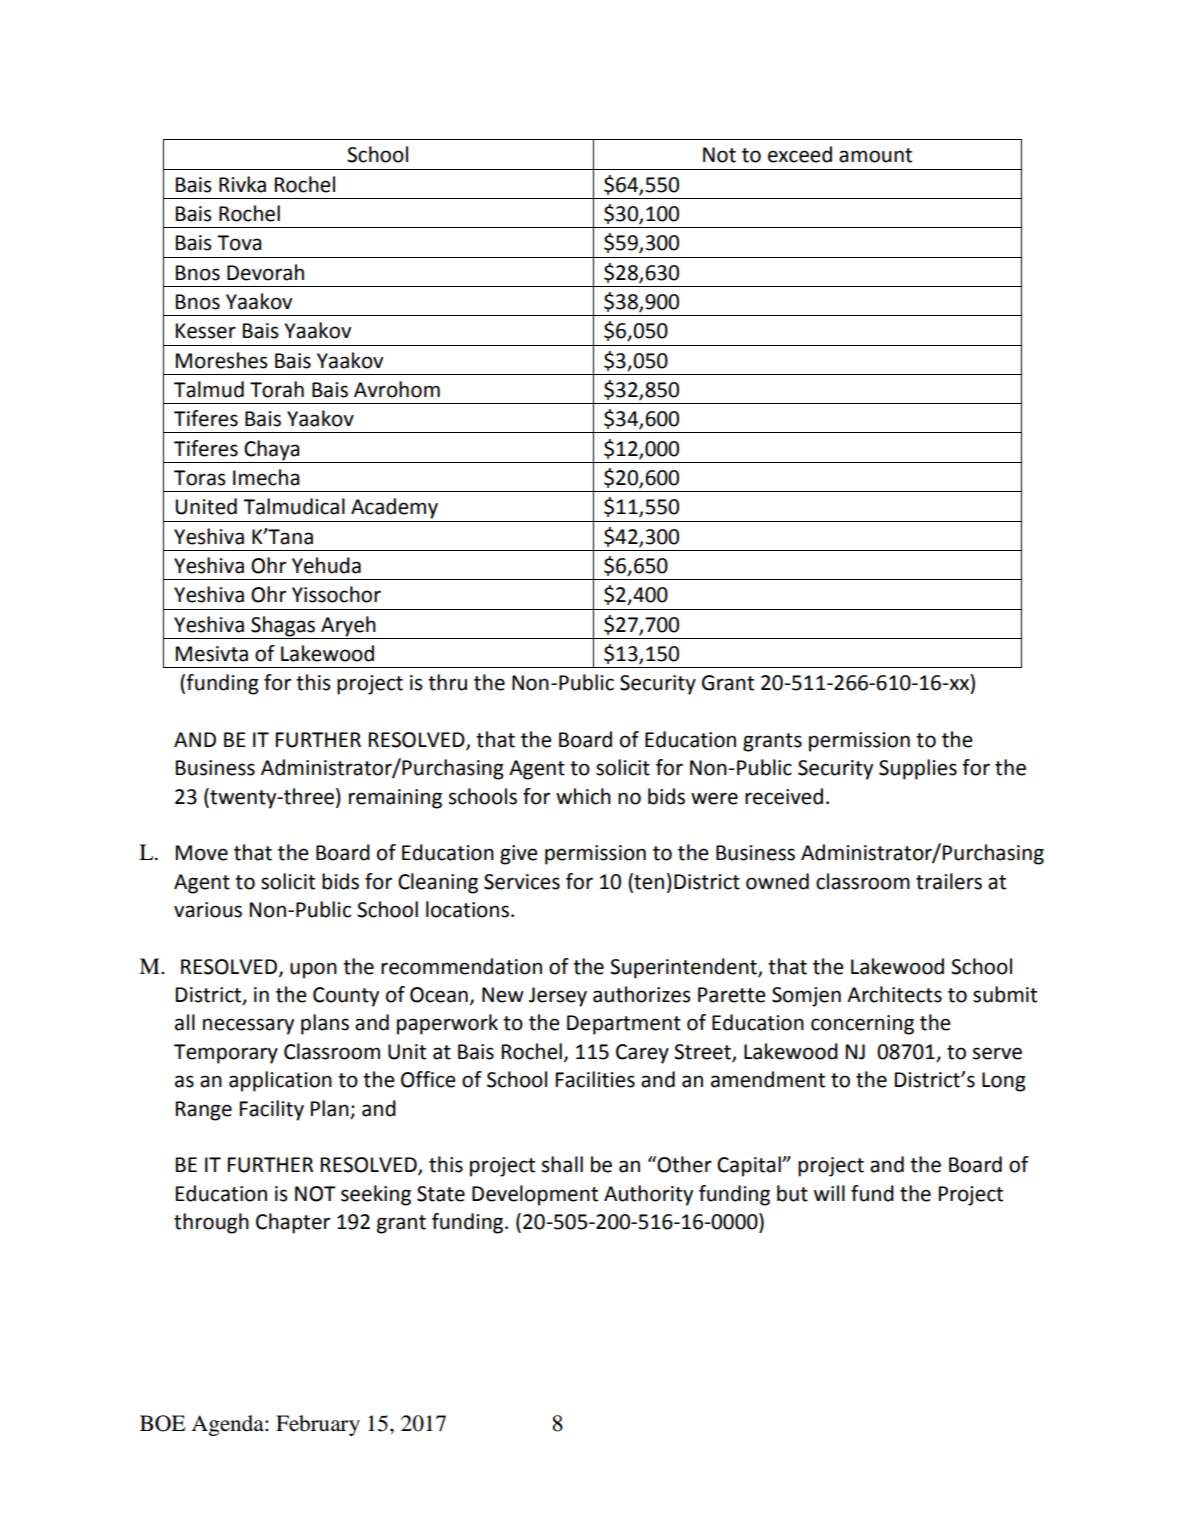 The width and height of the document is (1185, 1533). Describe the element at coordinates (239, 243) in the document. I see `Tova` at that location.
